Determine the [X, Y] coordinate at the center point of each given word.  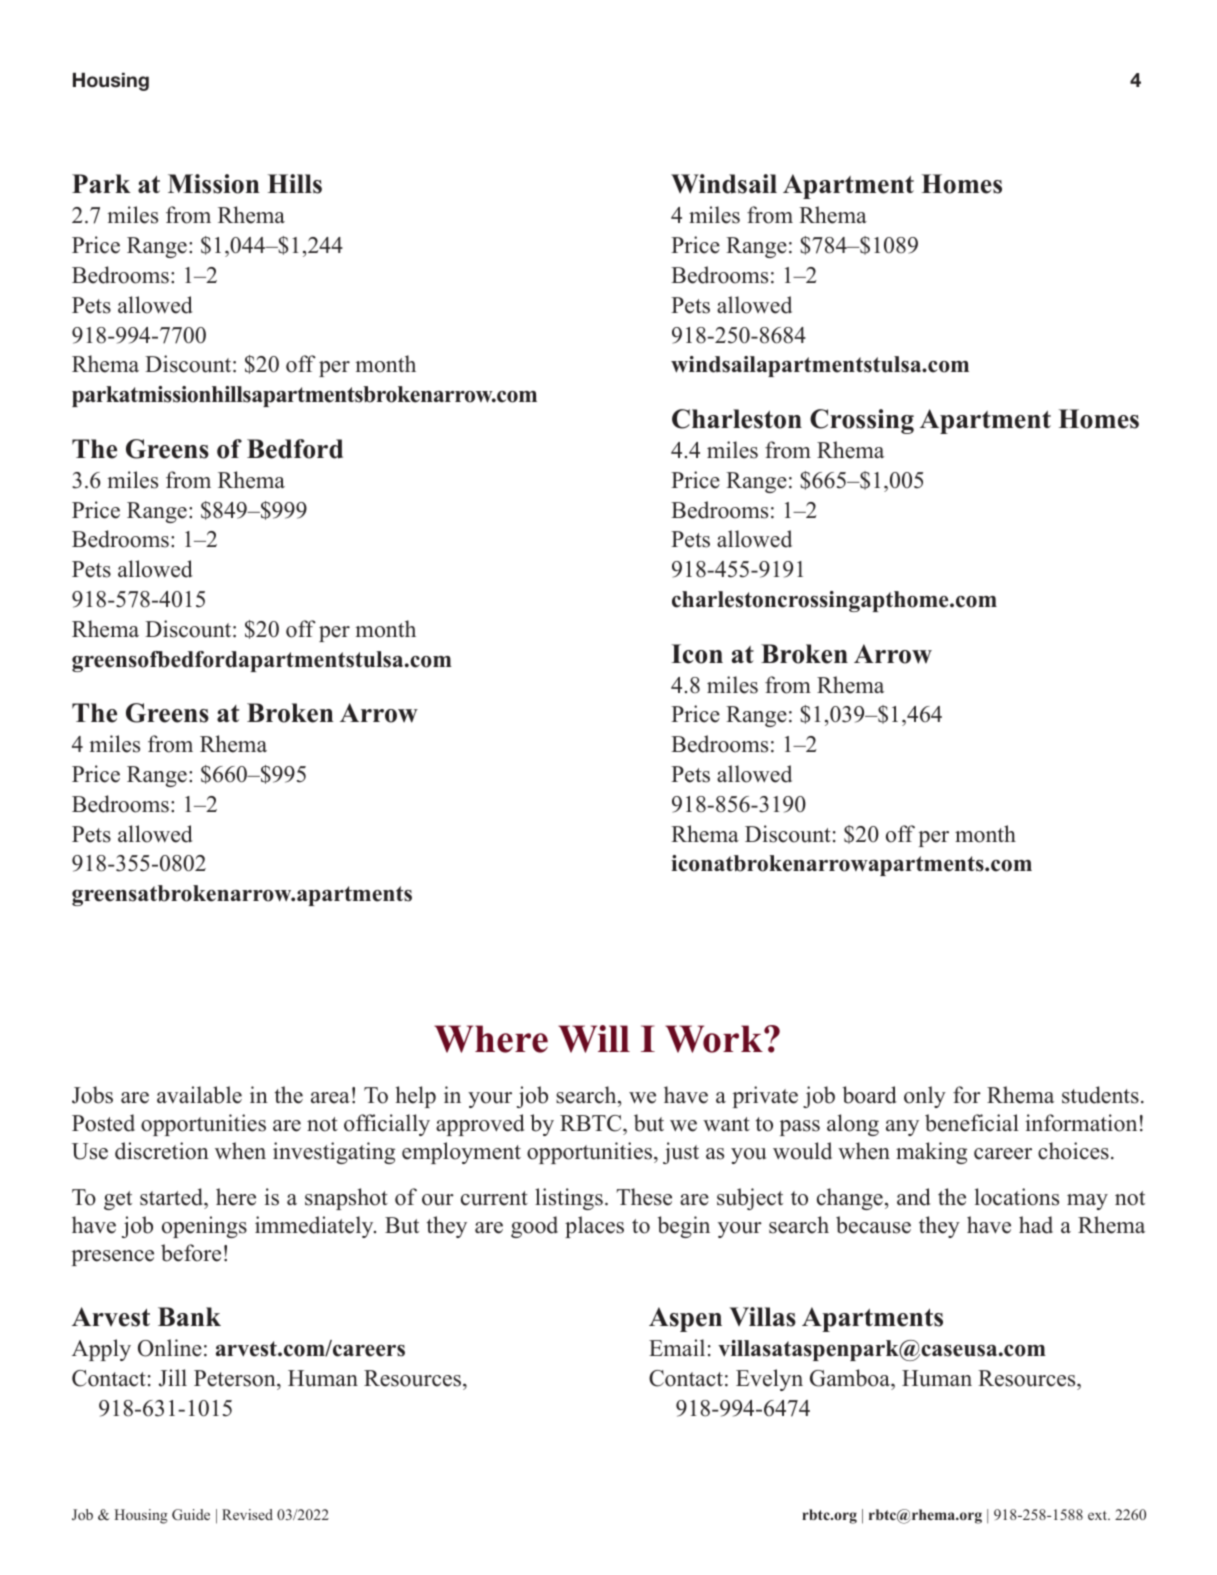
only [925, 1097]
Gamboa [851, 1378]
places [594, 1227]
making [931, 1153]
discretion [162, 1151]
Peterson [236, 1378]
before [191, 1253]
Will [594, 1039]
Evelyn [769, 1380]
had [1036, 1225]
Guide [191, 1514]
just [681, 1153]
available [199, 1095]
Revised [247, 1514]
